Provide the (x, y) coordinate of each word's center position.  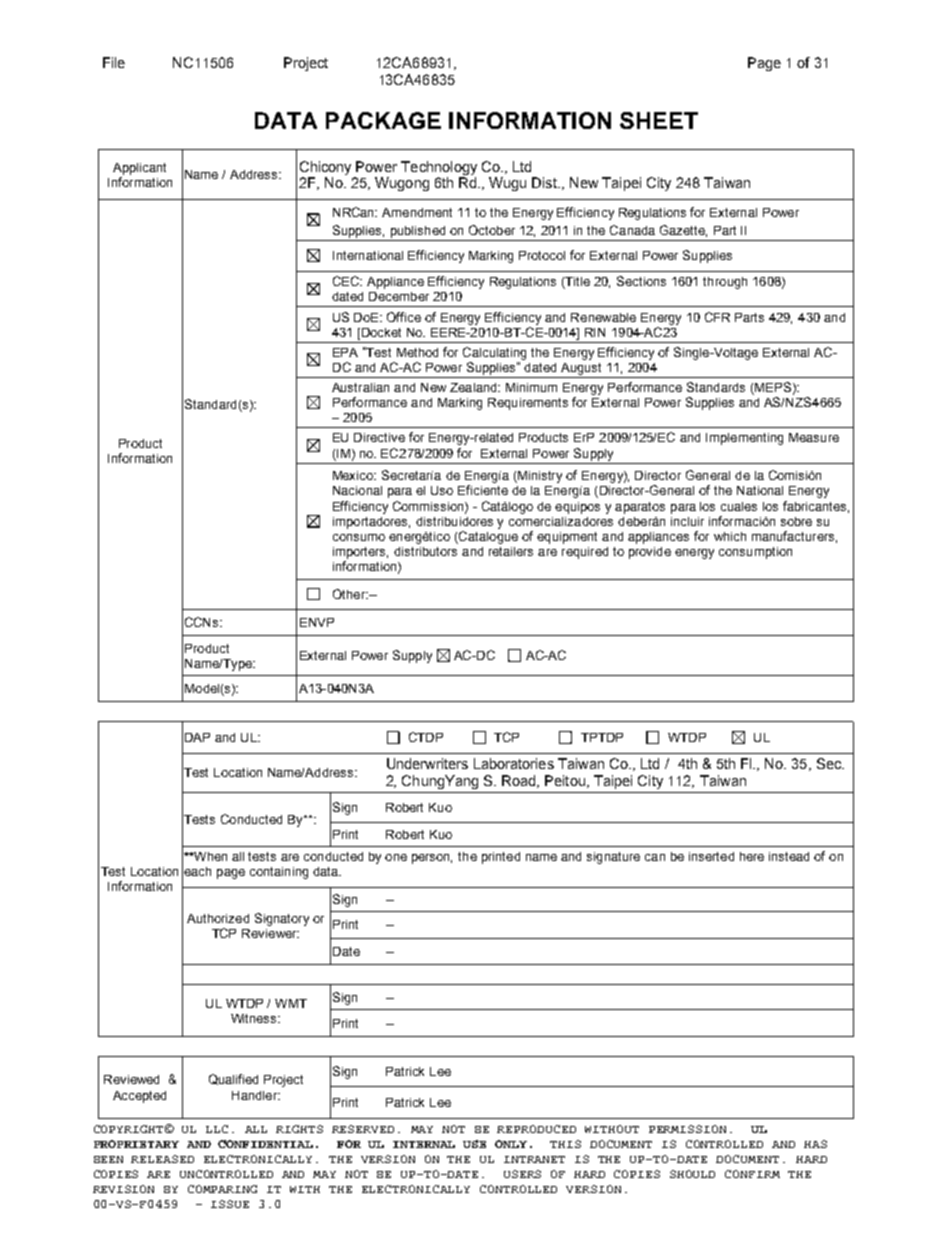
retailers (511, 551)
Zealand (474, 387)
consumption (755, 553)
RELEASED (162, 1159)
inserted (711, 856)
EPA (345, 352)
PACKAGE (383, 120)
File (114, 62)
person (432, 859)
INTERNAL (424, 1144)
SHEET (659, 120)
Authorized (218, 918)
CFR (717, 317)
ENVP (317, 622)
